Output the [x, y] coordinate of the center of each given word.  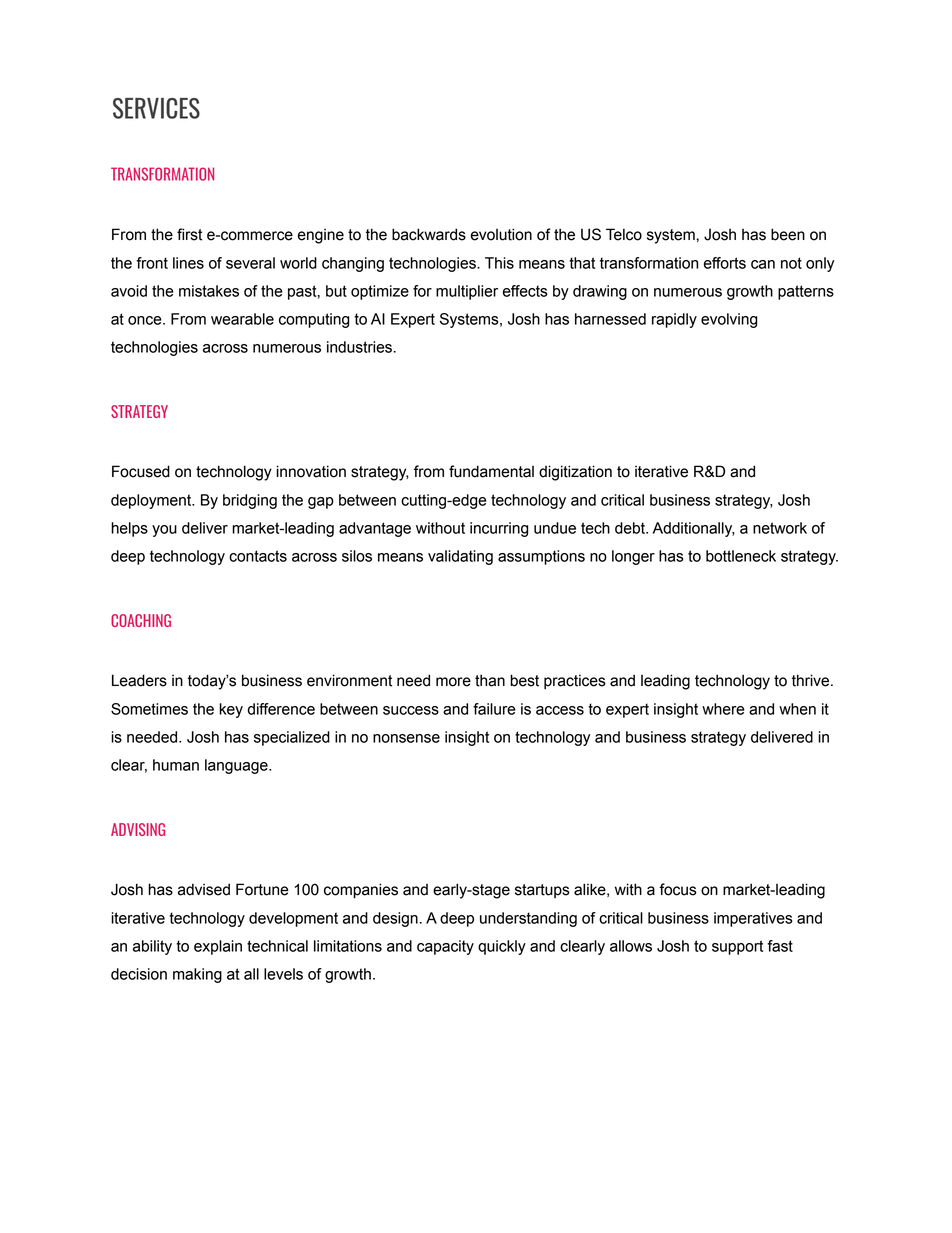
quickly [502, 947]
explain [218, 947]
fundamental [491, 471]
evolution [501, 234]
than [490, 680]
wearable [242, 319]
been [788, 234]
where [723, 709]
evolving [729, 320]
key [231, 710]
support [737, 947]
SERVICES [156, 108]
